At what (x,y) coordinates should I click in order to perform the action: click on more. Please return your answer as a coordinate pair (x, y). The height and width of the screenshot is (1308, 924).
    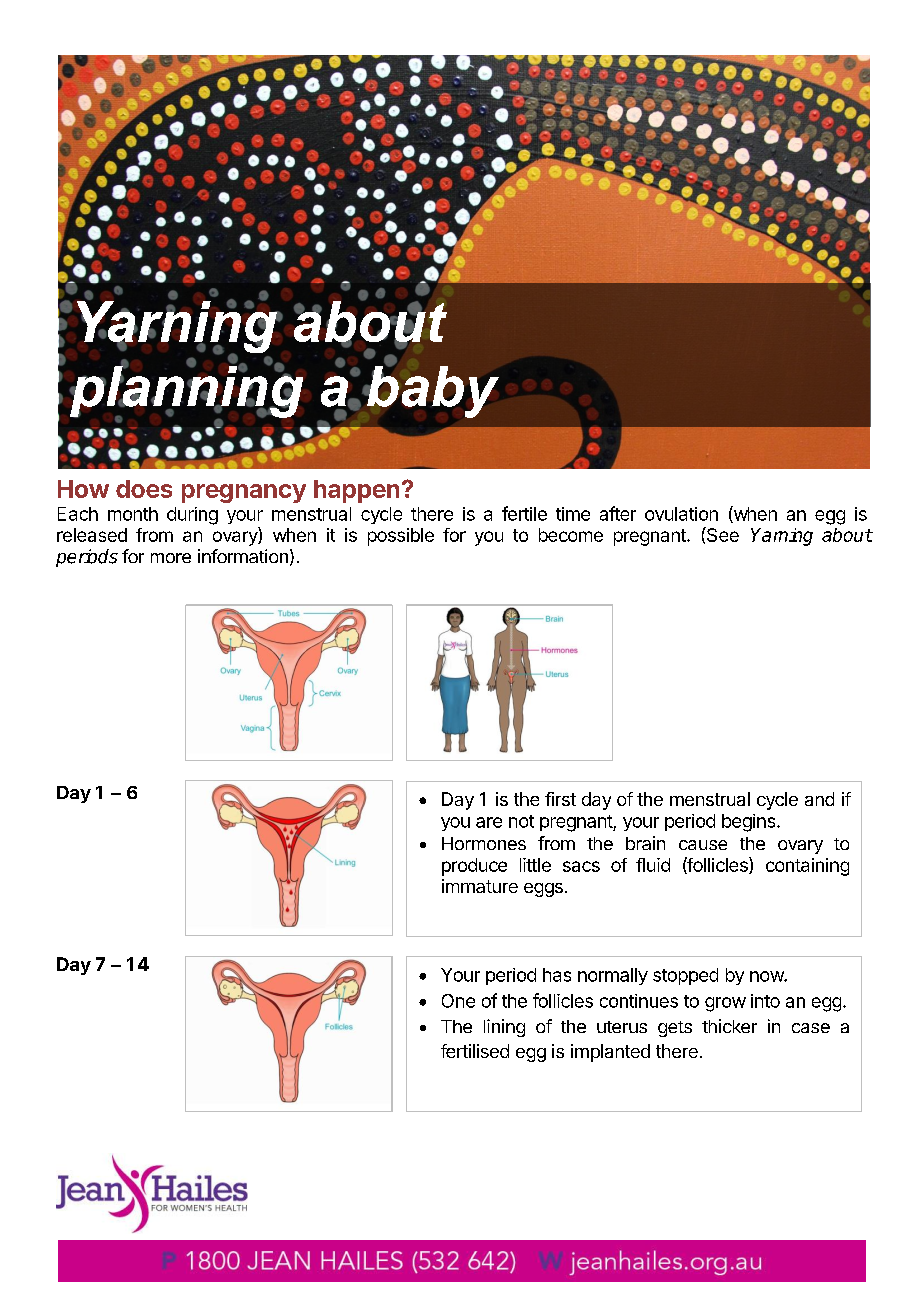
    Looking at the image, I should click on (171, 558).
